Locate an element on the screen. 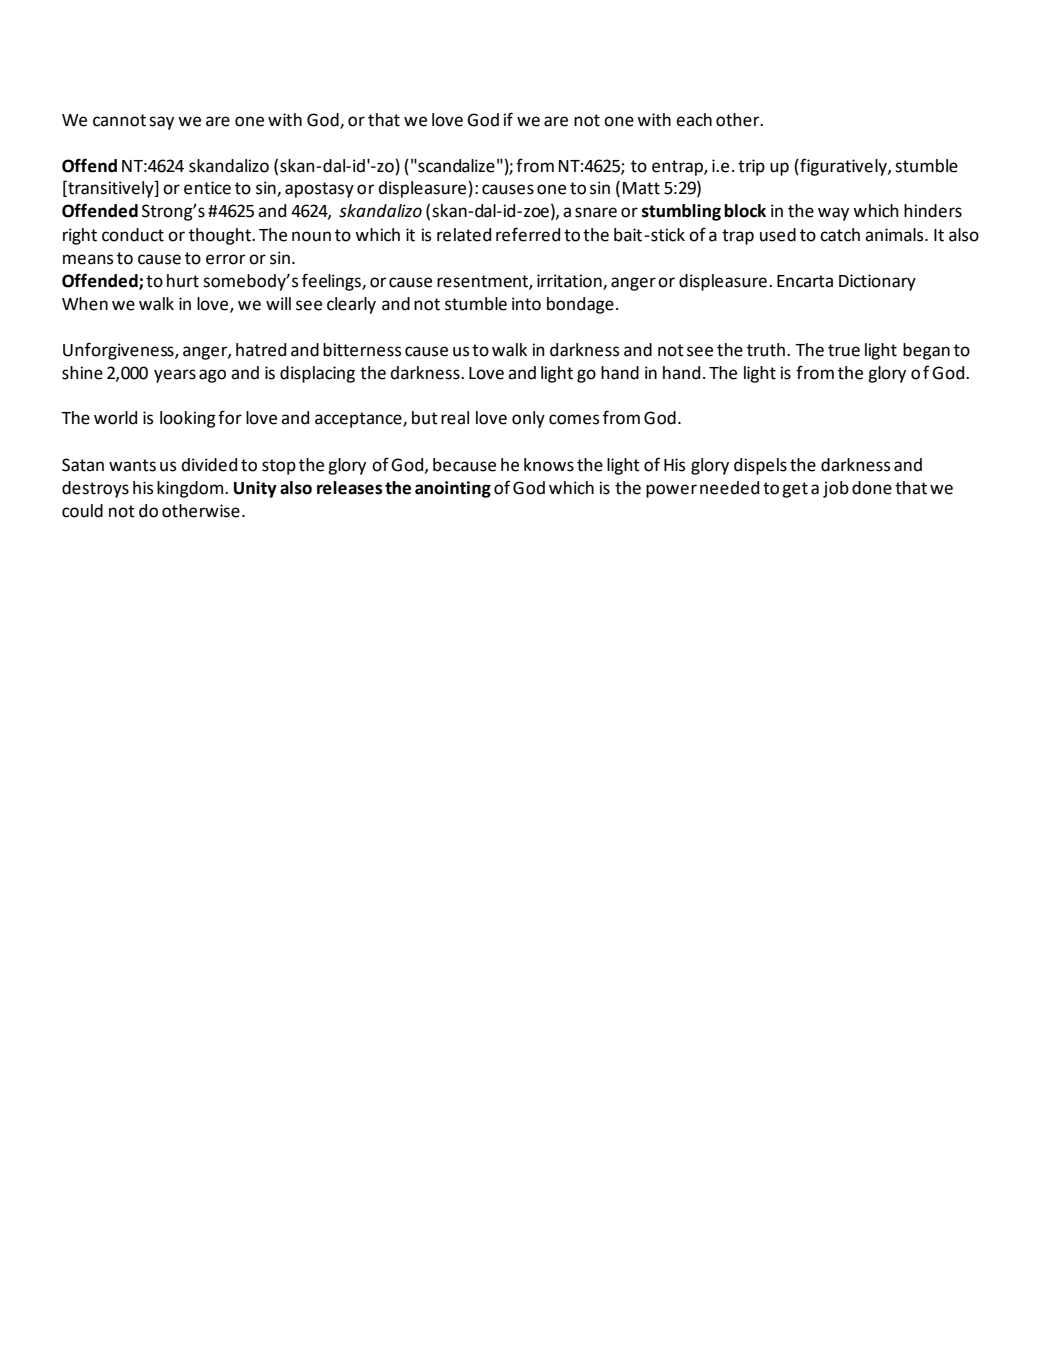 The width and height of the screenshot is (1048, 1357). into is located at coordinates (526, 304).
